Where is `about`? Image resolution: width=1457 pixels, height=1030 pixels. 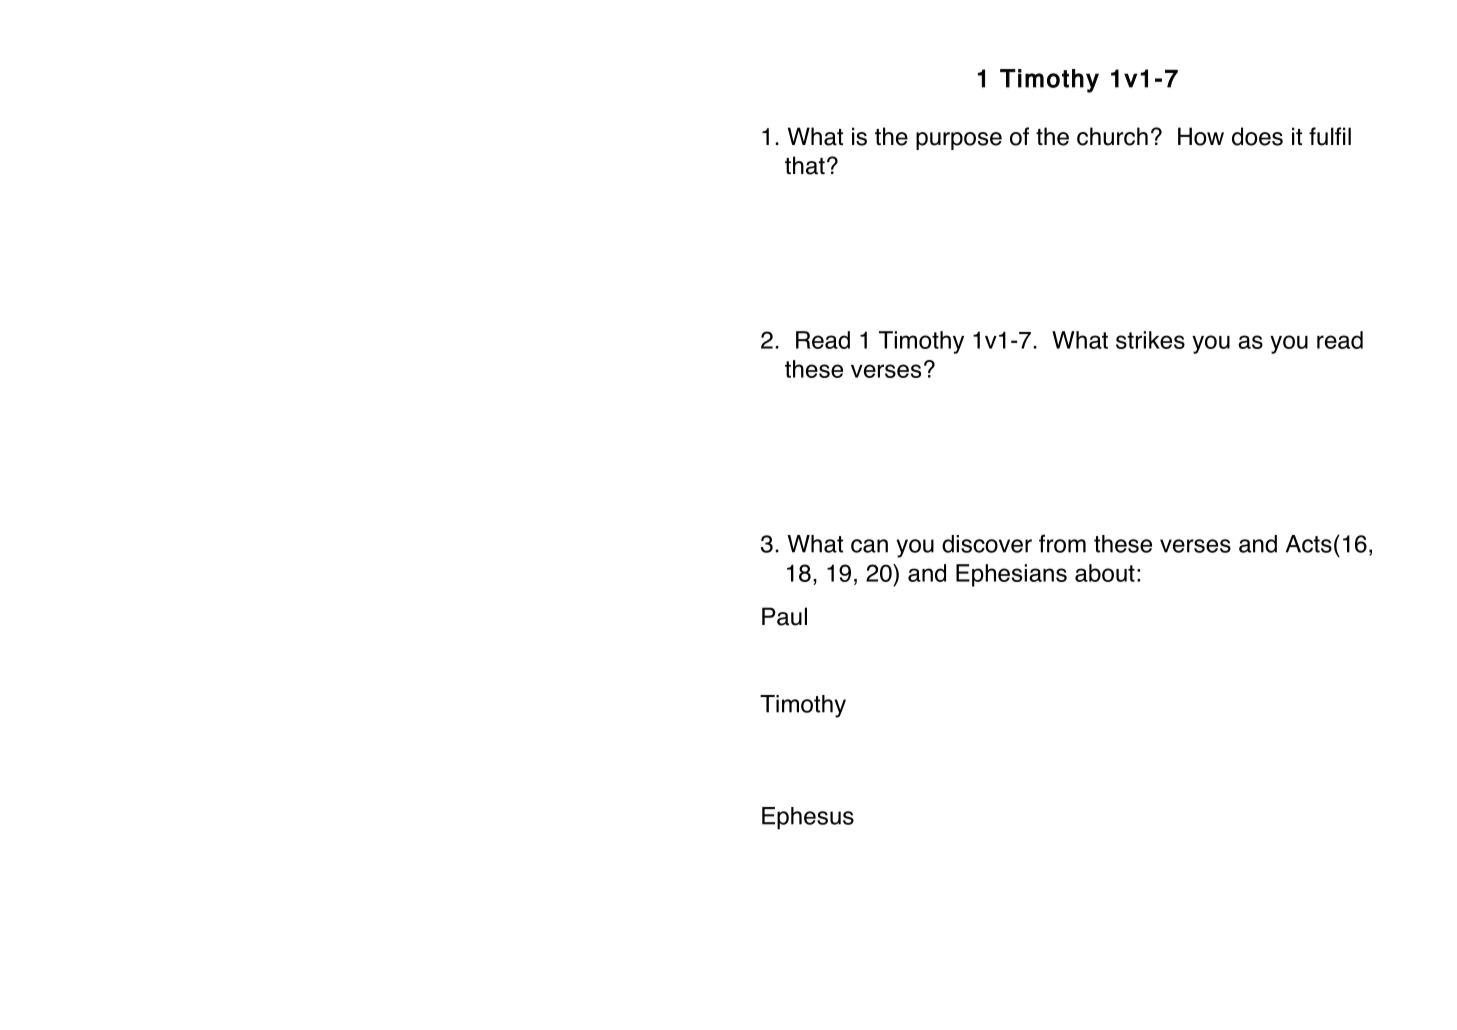 about is located at coordinates (1105, 573).
